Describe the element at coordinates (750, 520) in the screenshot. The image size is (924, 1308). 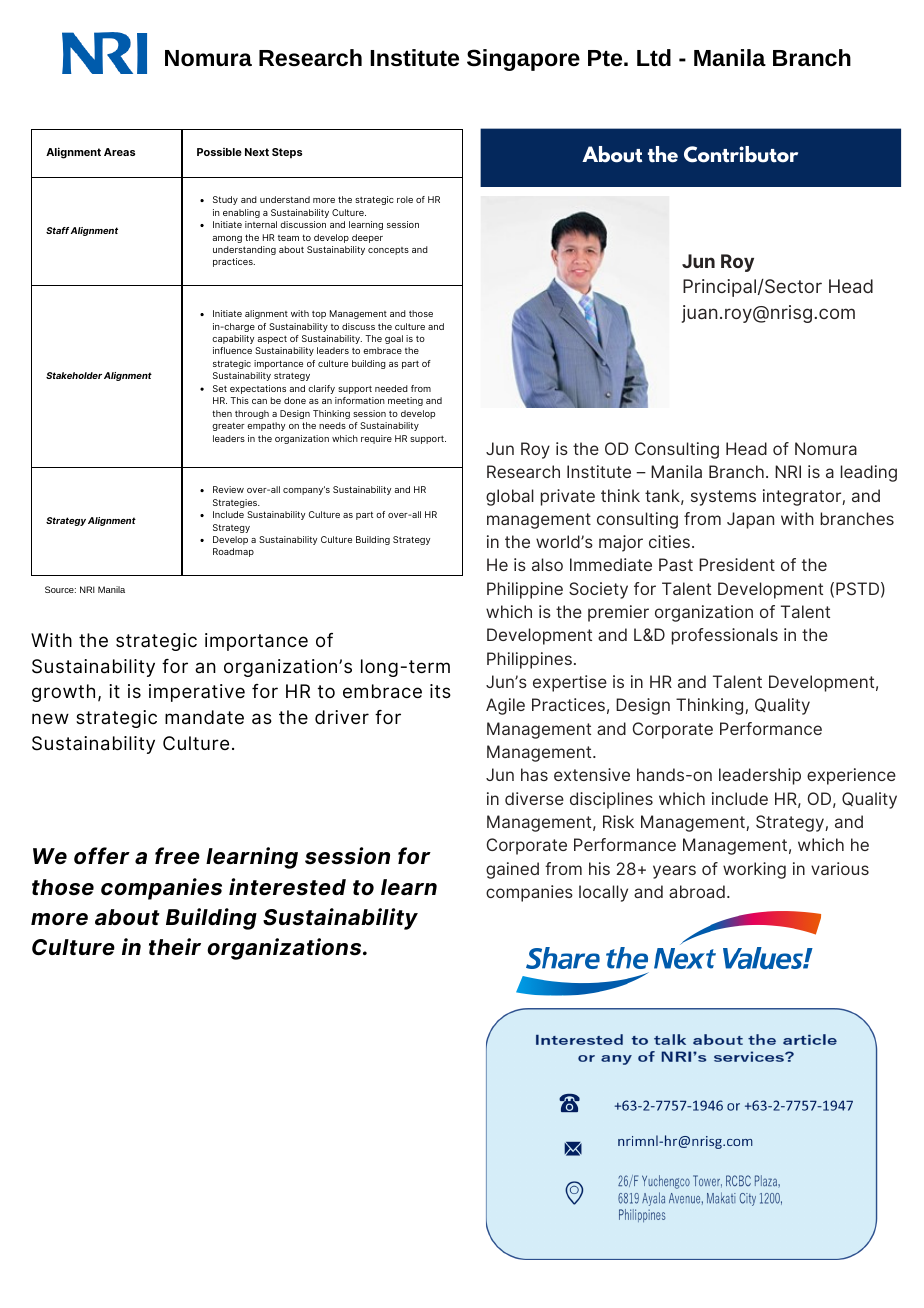
I see `Japan` at that location.
